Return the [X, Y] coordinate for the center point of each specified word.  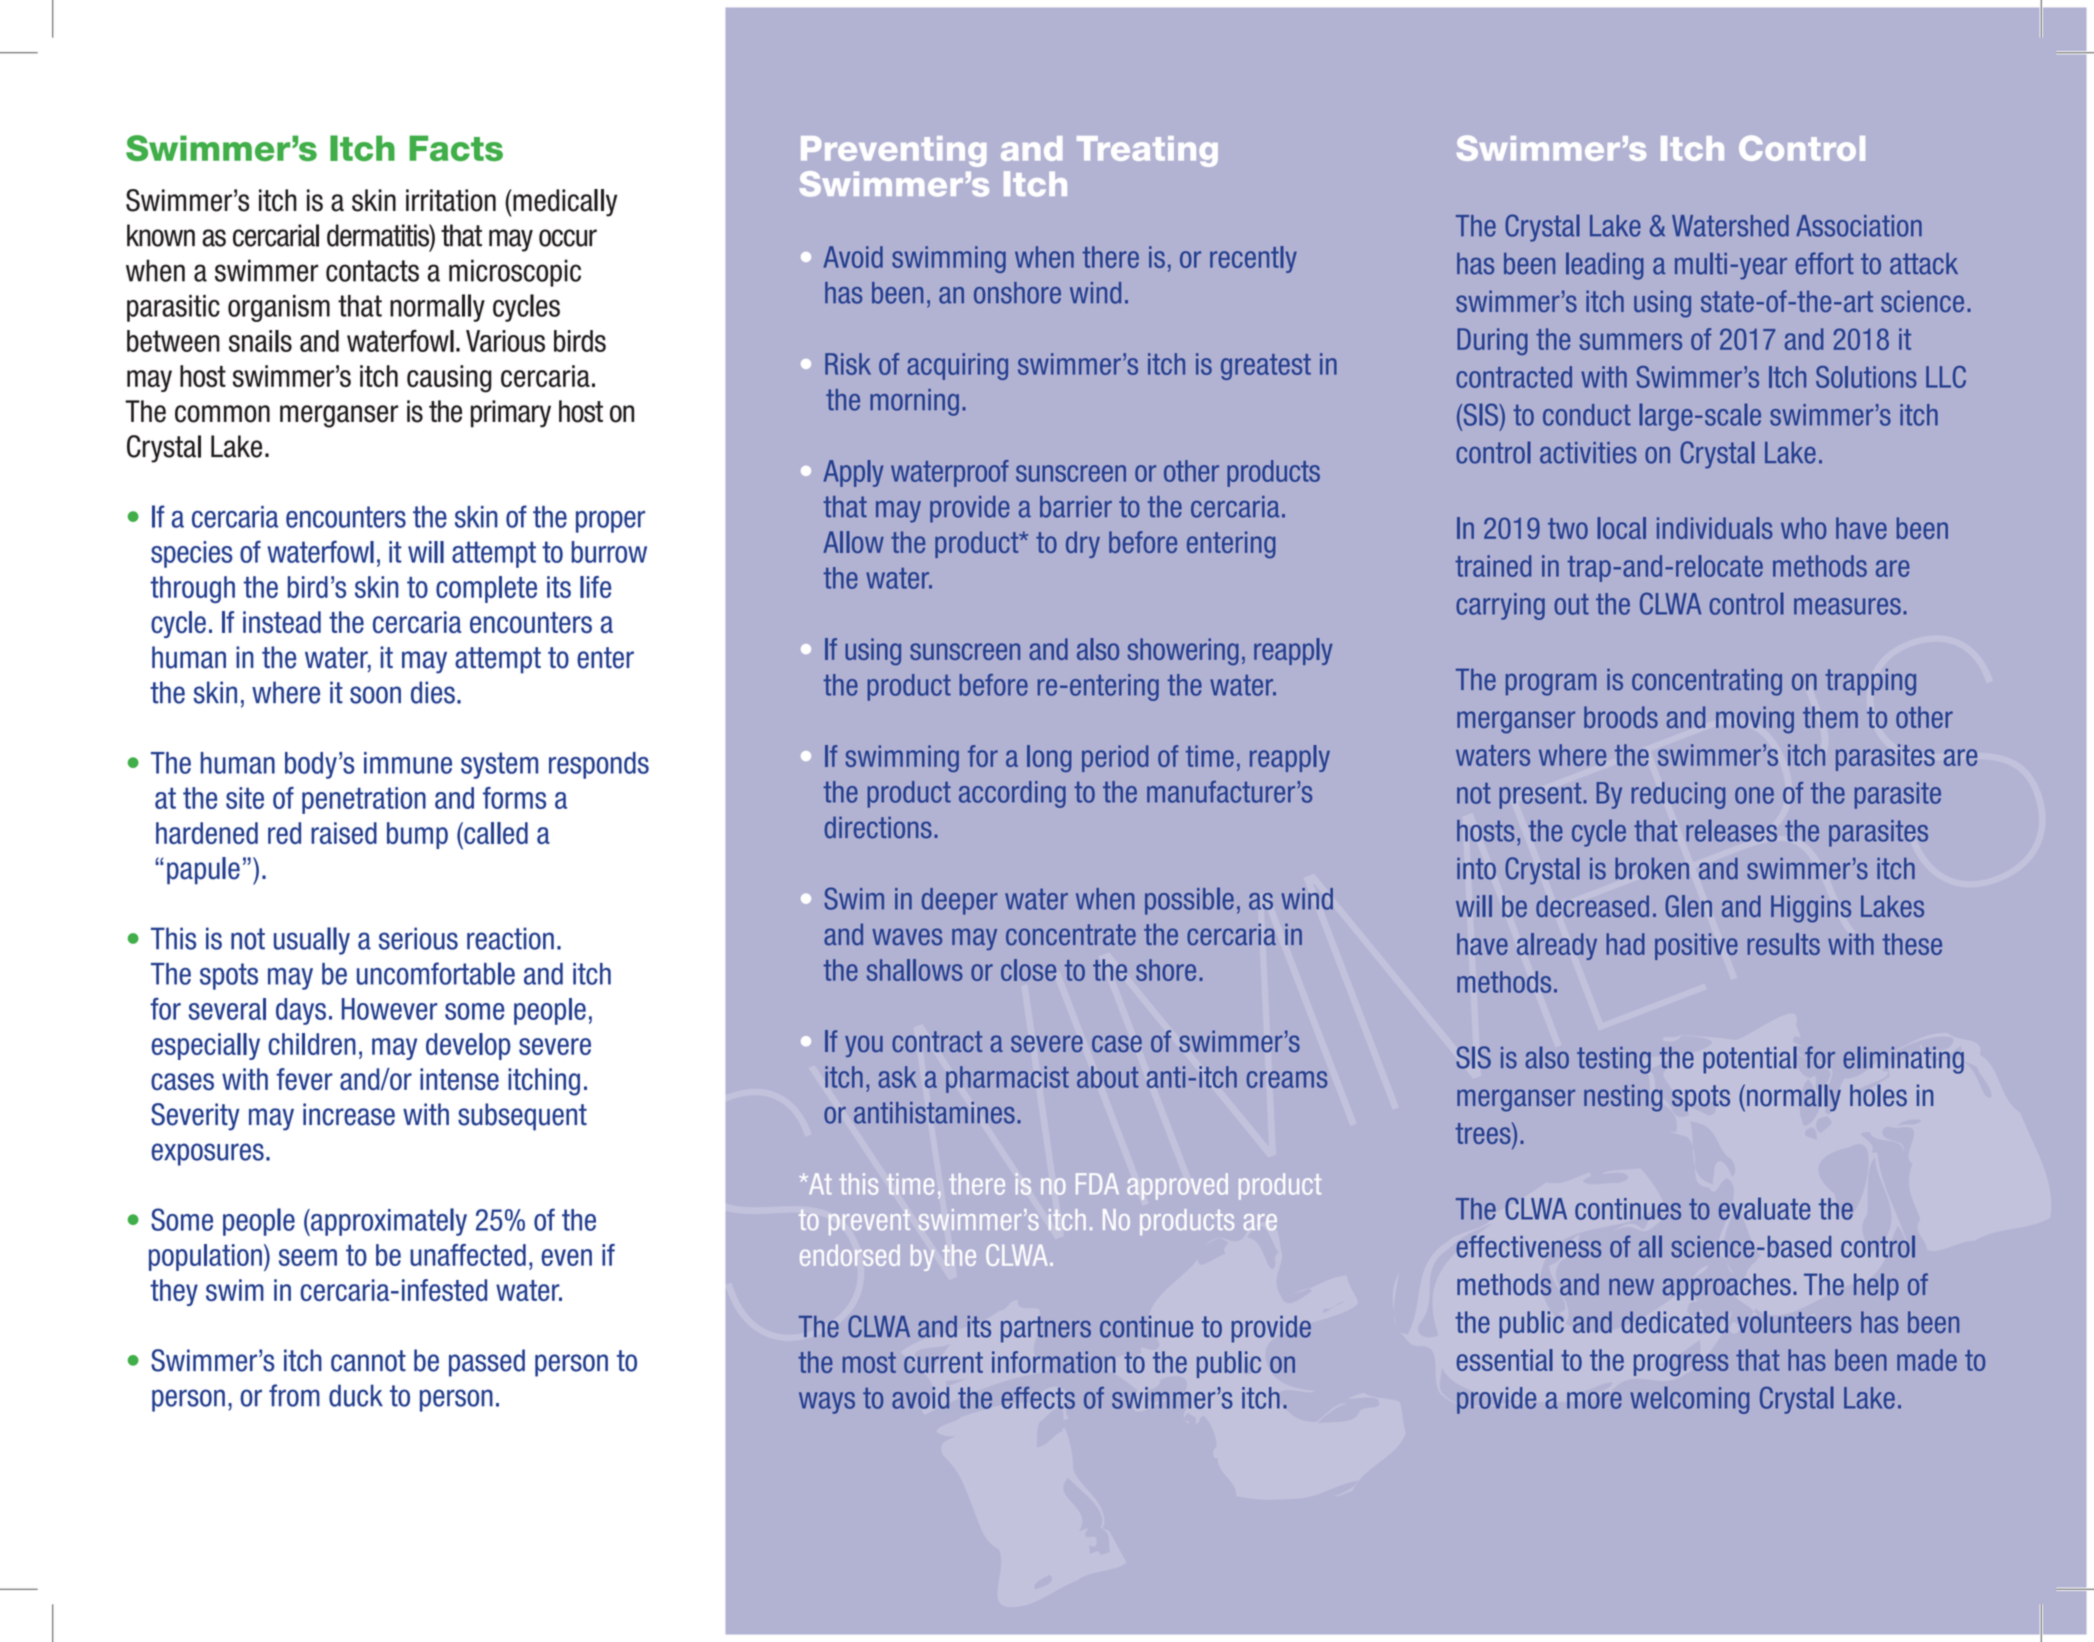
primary [511, 414]
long [1049, 758]
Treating [1147, 151]
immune [408, 763]
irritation [451, 200]
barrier [1076, 507]
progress [1681, 1365]
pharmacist [1007, 1079]
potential [1750, 1060]
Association [1859, 226]
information [1053, 1362]
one [1754, 795]
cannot [368, 1361]
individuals [1715, 528]
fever [304, 1079]
